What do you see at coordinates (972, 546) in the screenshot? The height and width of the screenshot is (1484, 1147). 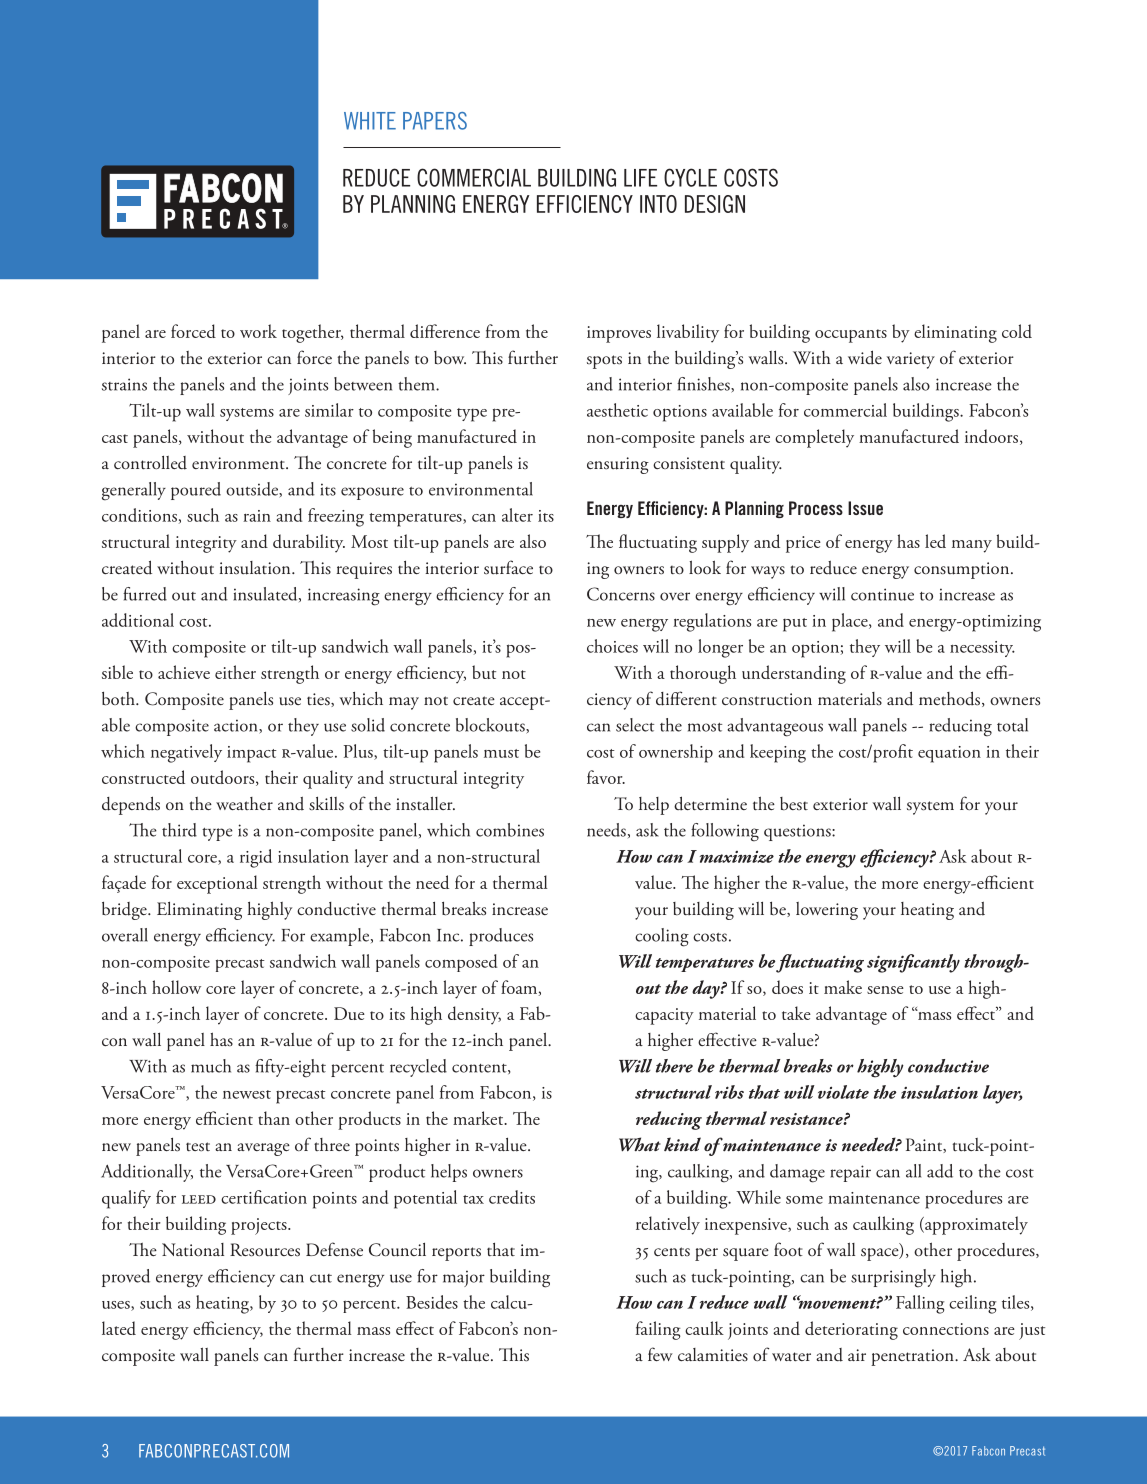 I see `many` at bounding box center [972, 546].
